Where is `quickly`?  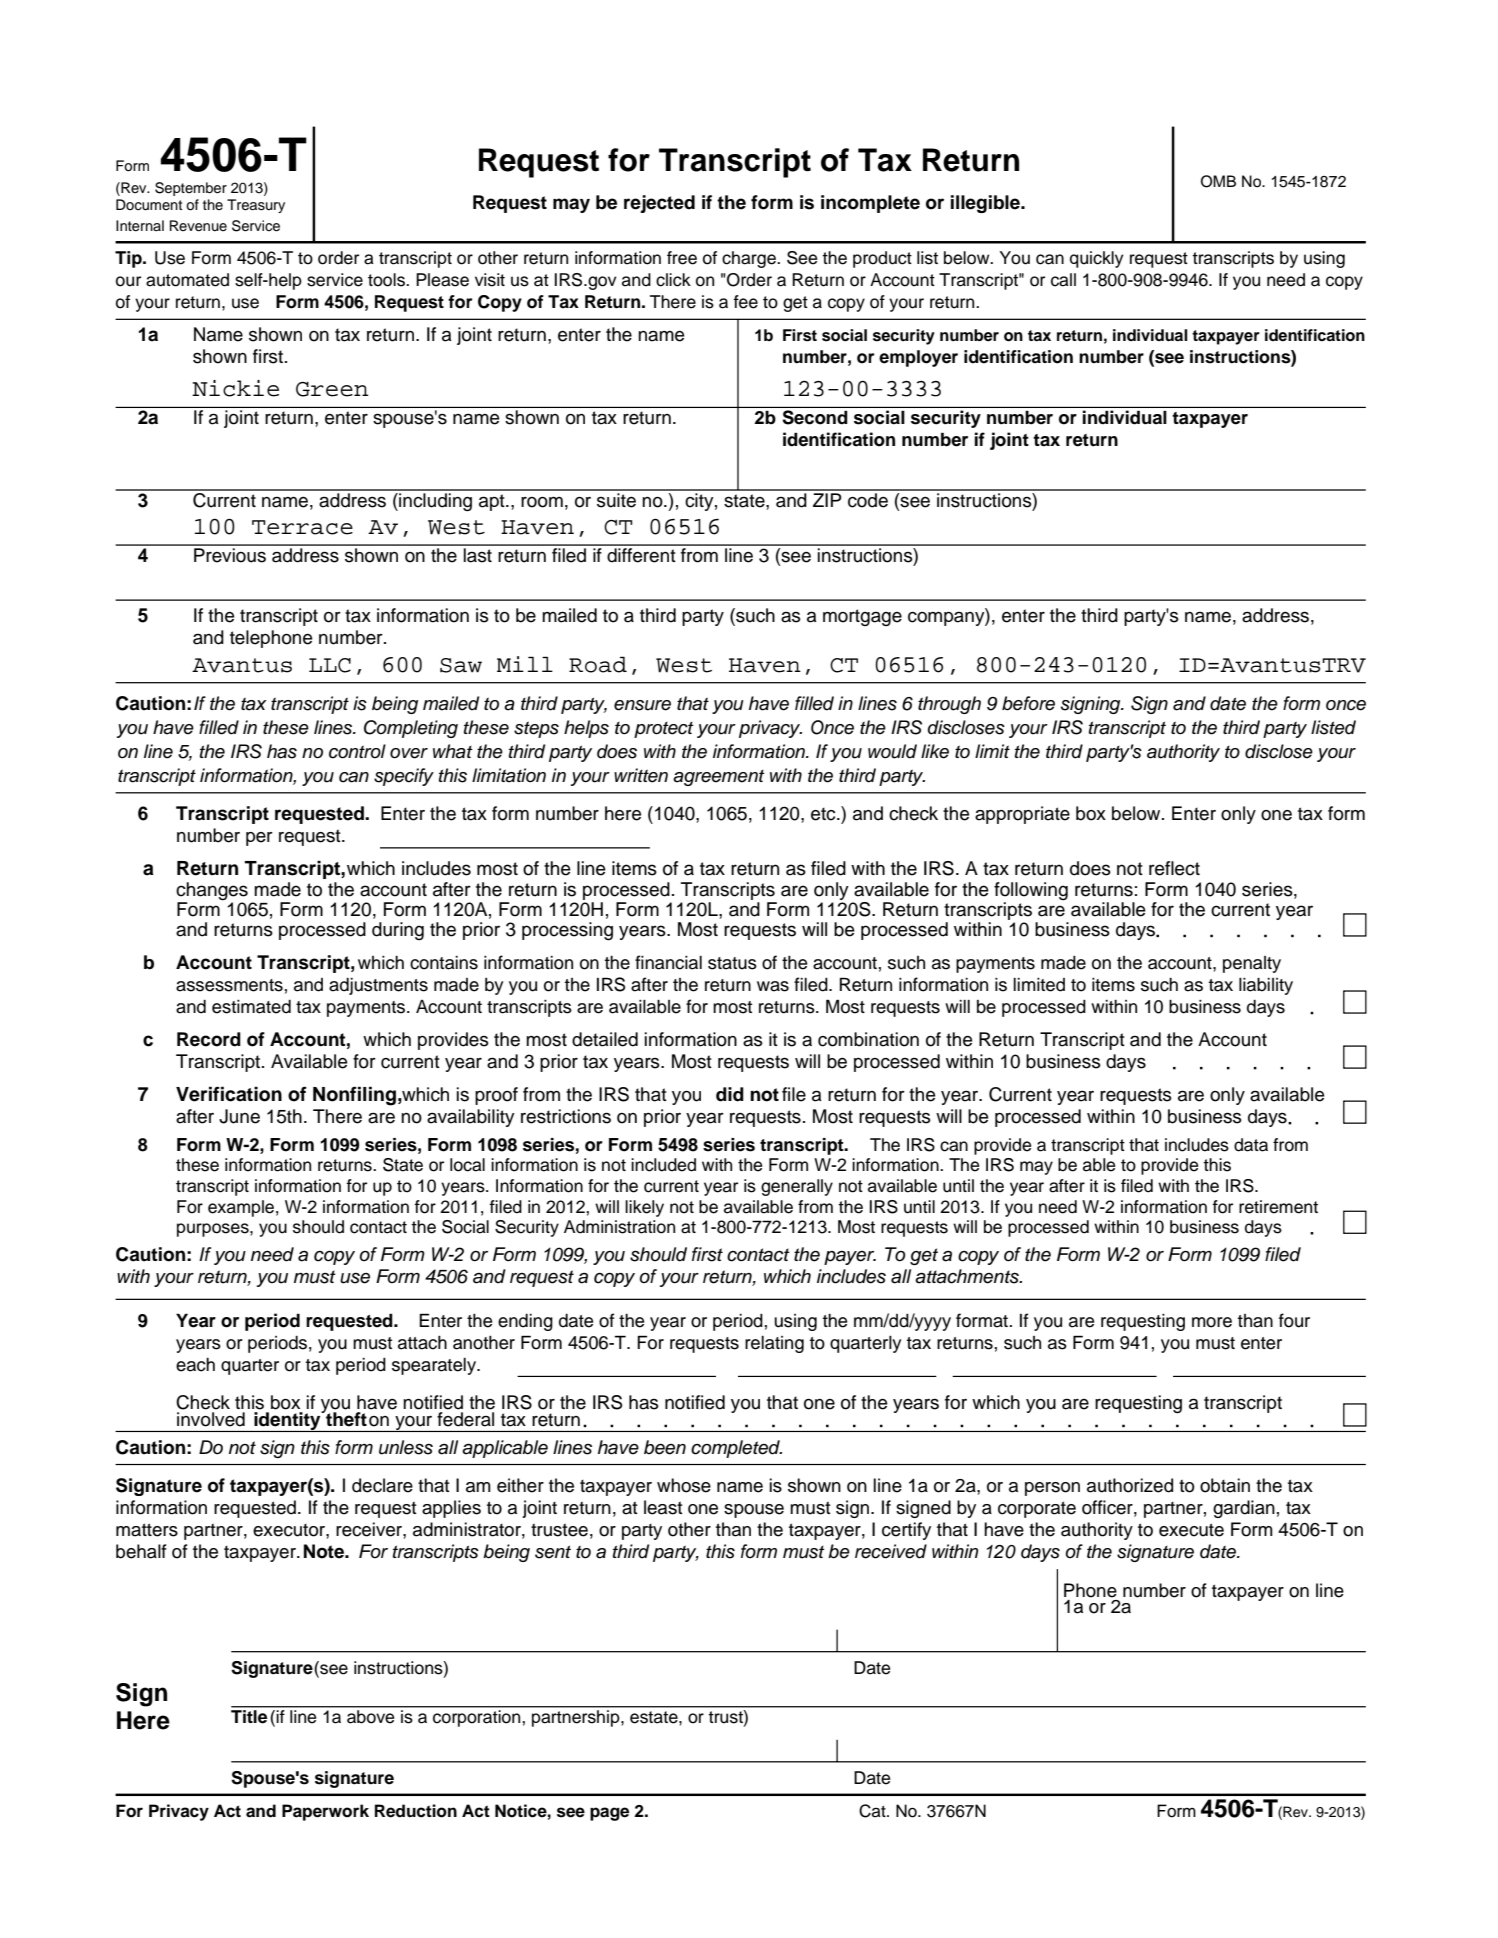 quickly is located at coordinates (1096, 259).
